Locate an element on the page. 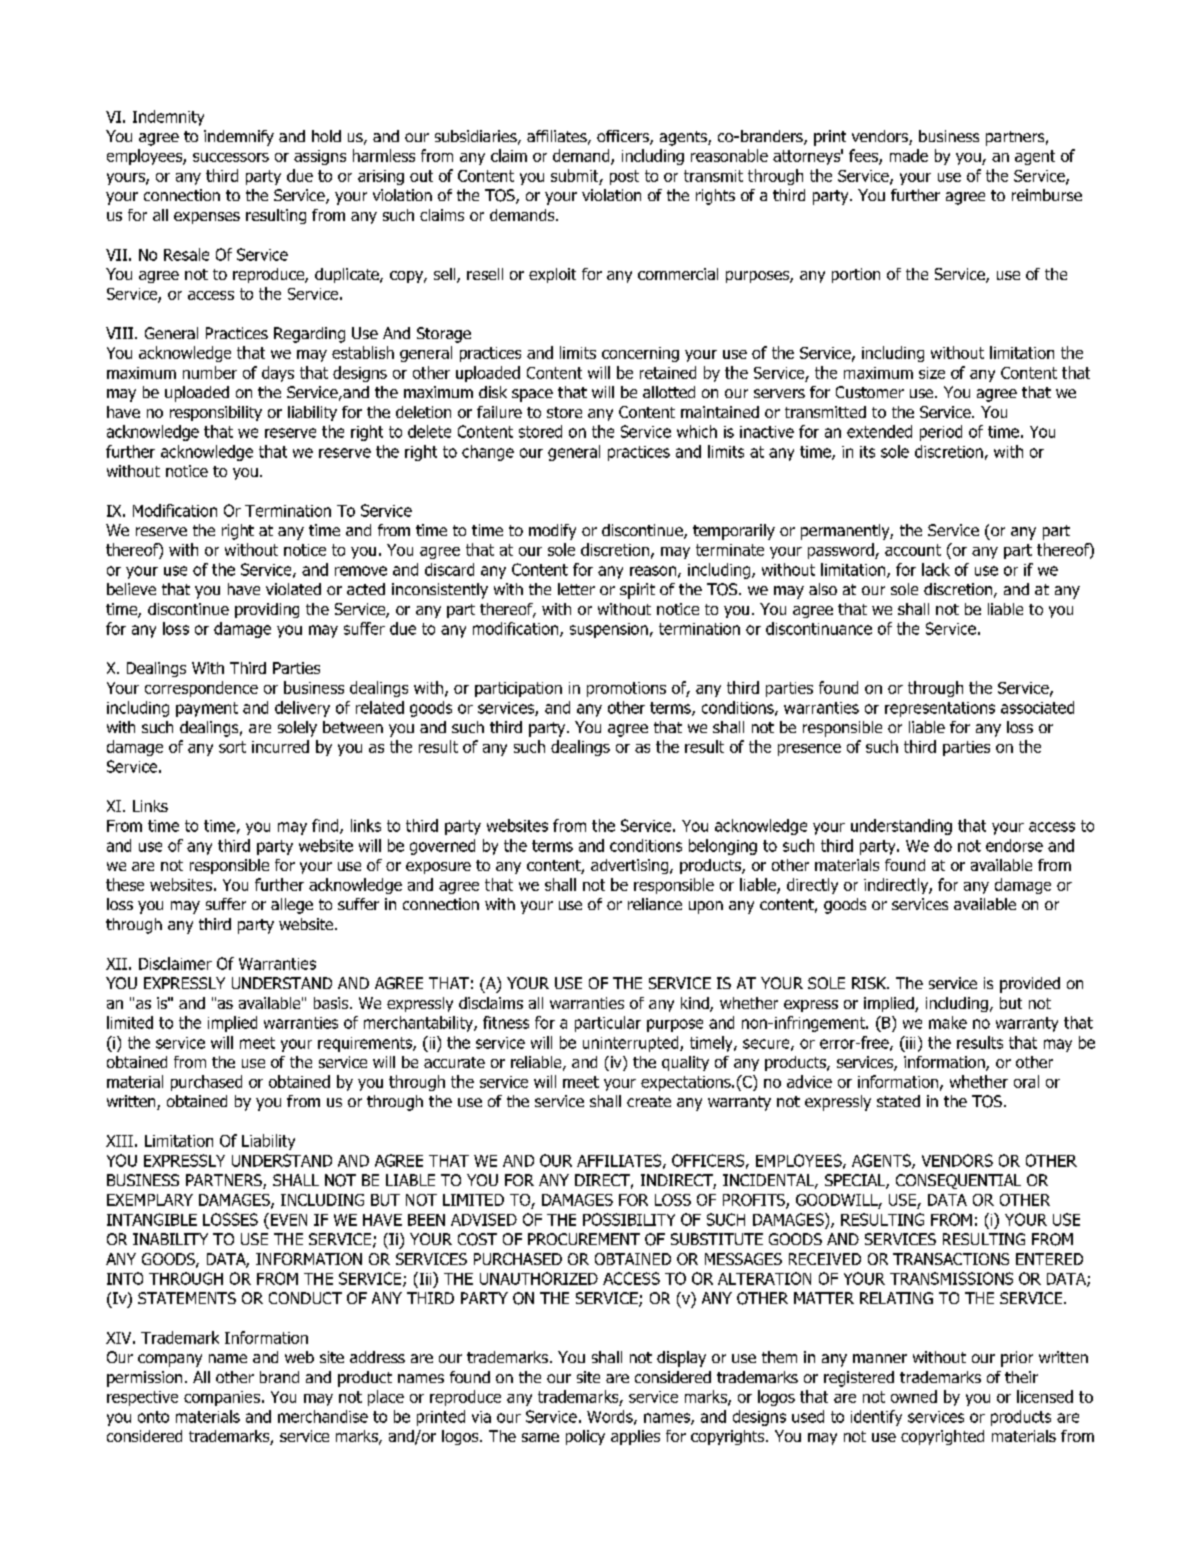 The image size is (1203, 1557). companies is located at coordinates (222, 1398).
